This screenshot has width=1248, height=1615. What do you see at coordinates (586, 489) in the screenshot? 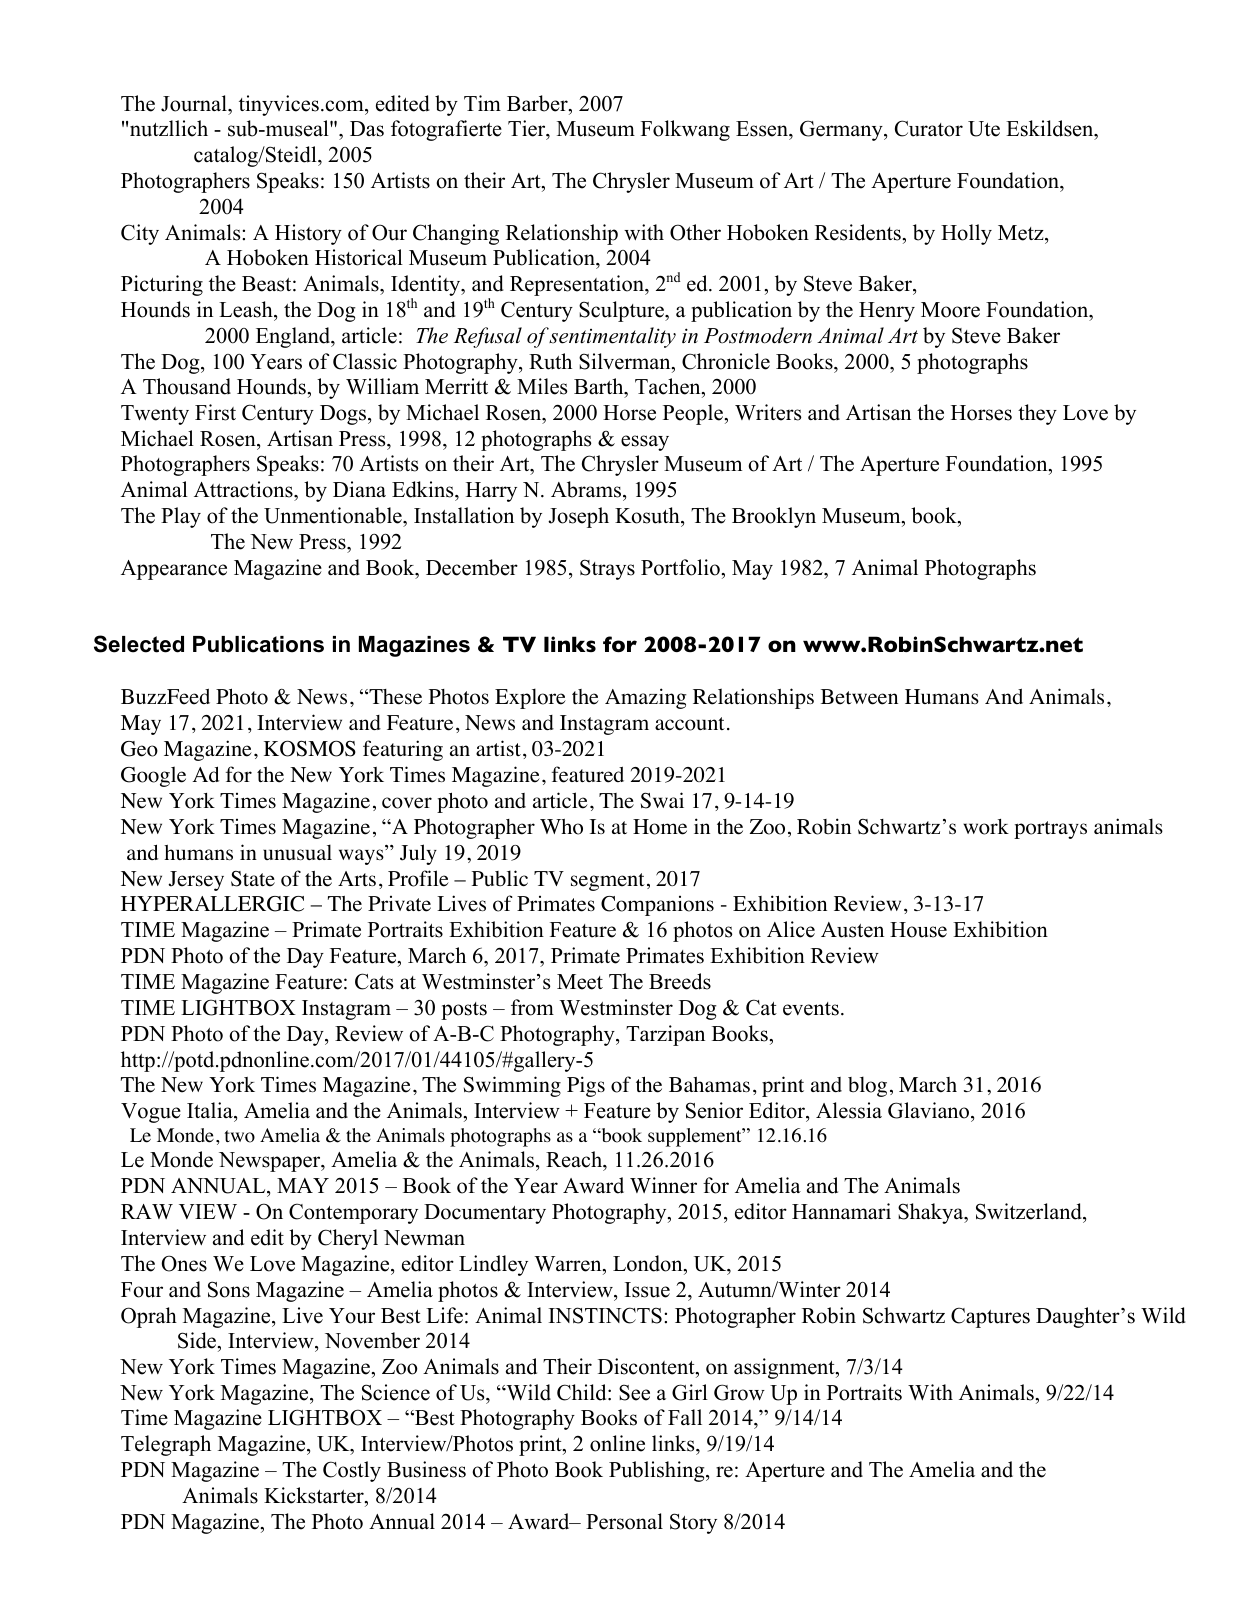
I see `Abrams` at bounding box center [586, 489].
